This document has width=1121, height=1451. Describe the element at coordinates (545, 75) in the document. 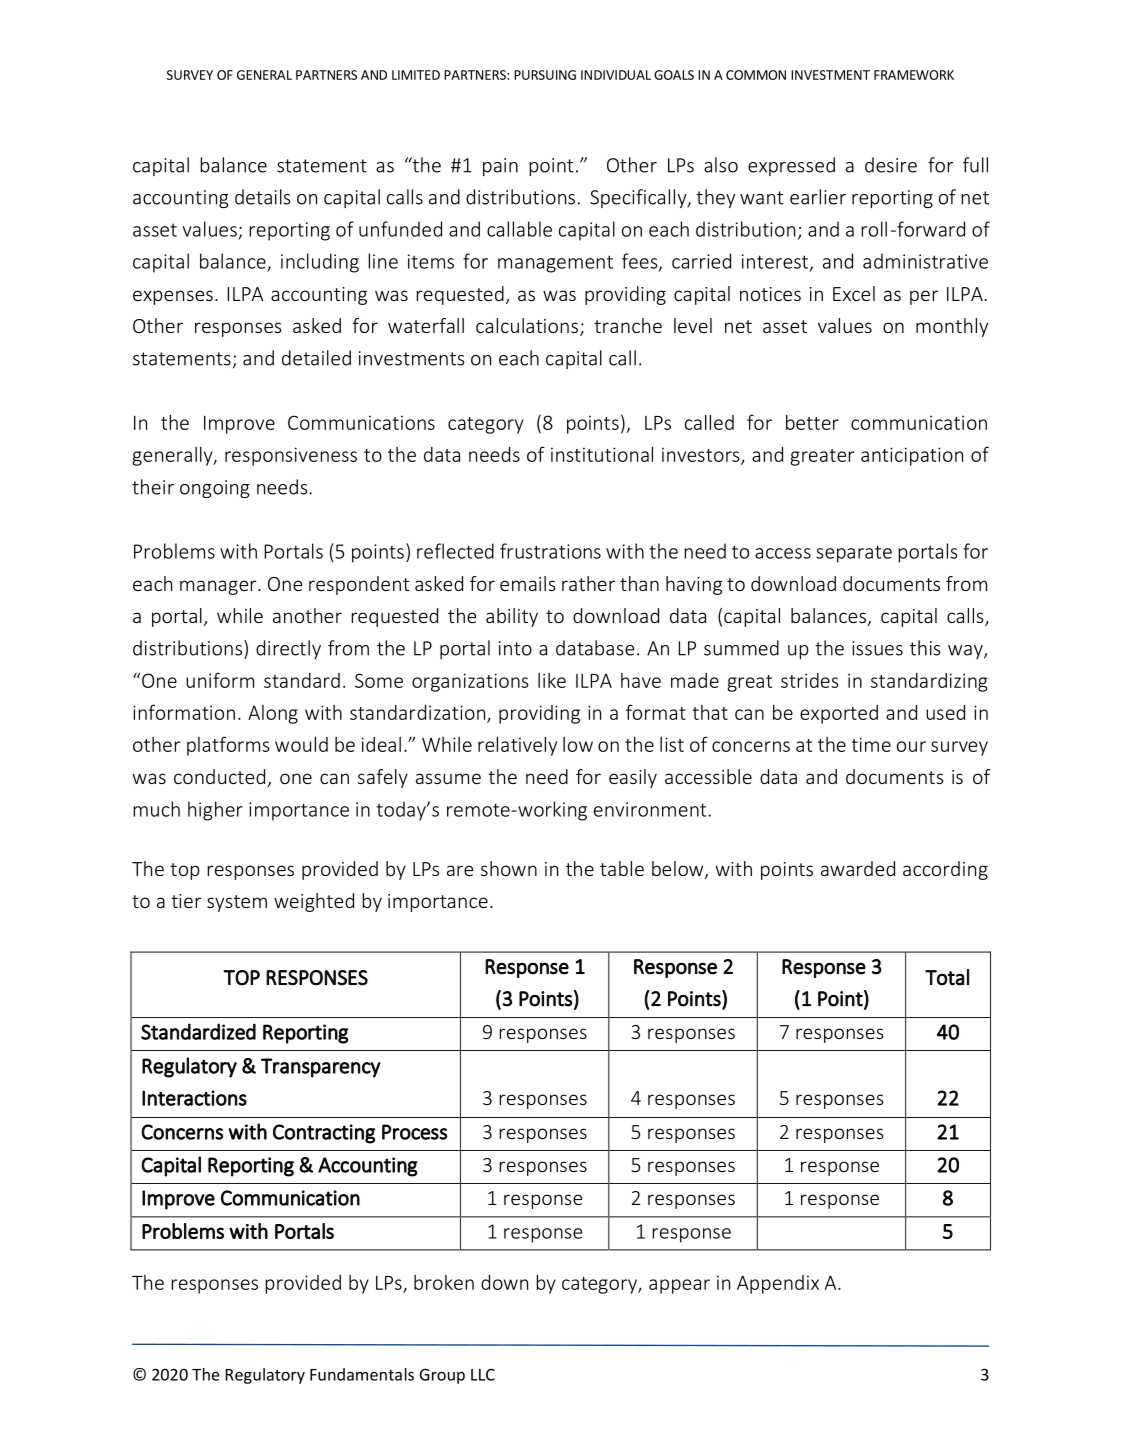

I see `PURSUING` at that location.
